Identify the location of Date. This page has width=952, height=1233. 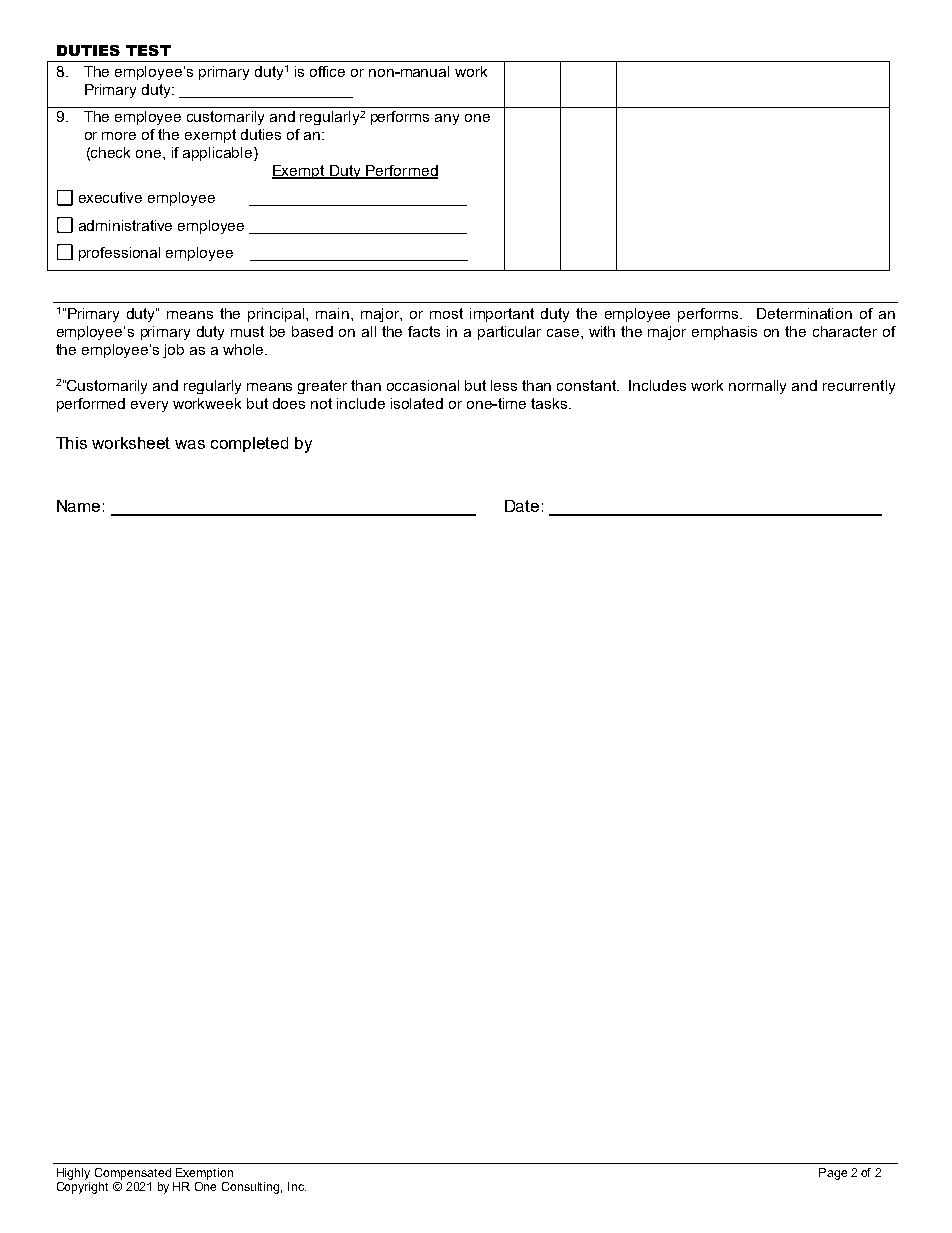
(522, 506).
